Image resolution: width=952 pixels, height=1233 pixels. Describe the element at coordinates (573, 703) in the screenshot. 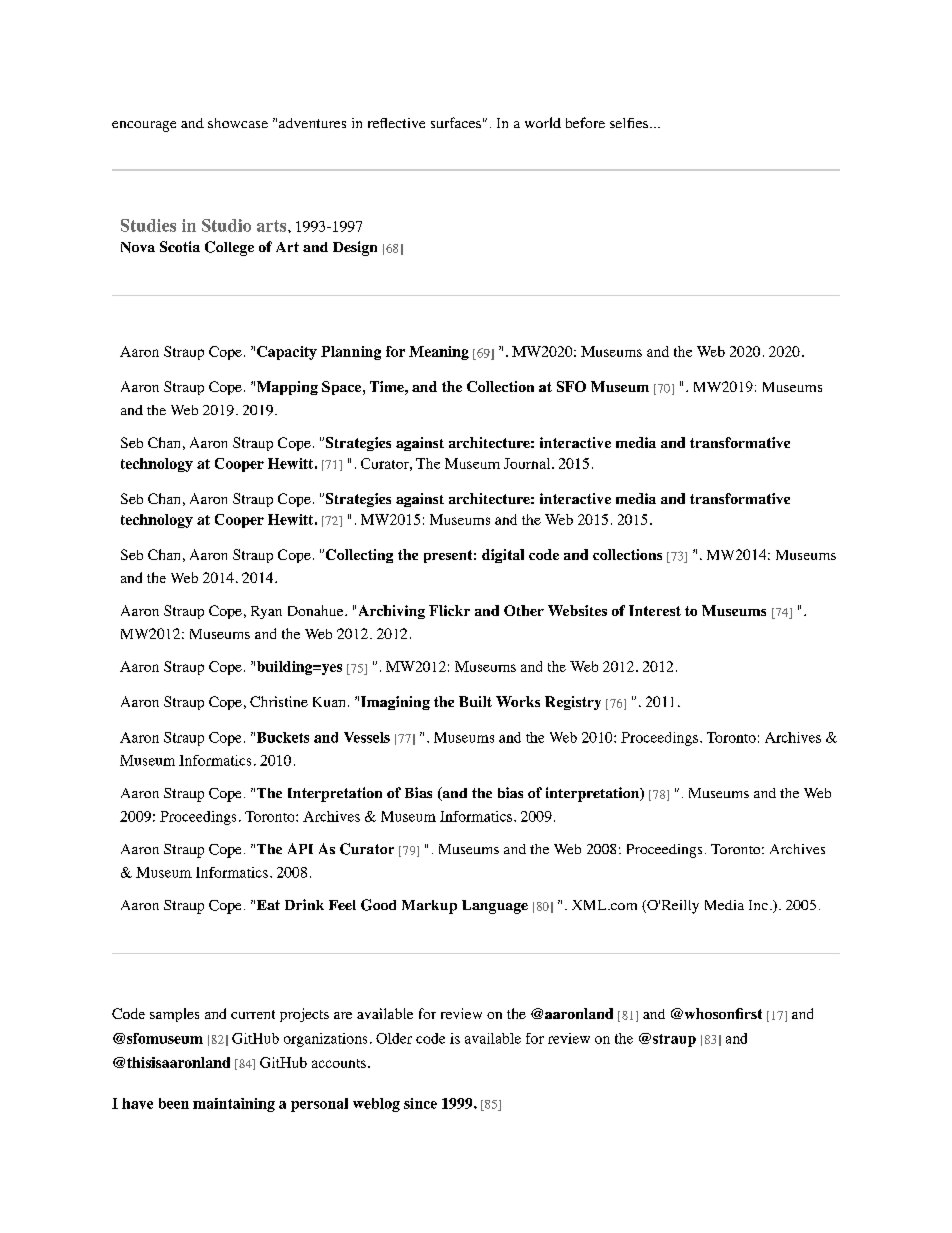

I see `Registry` at that location.
